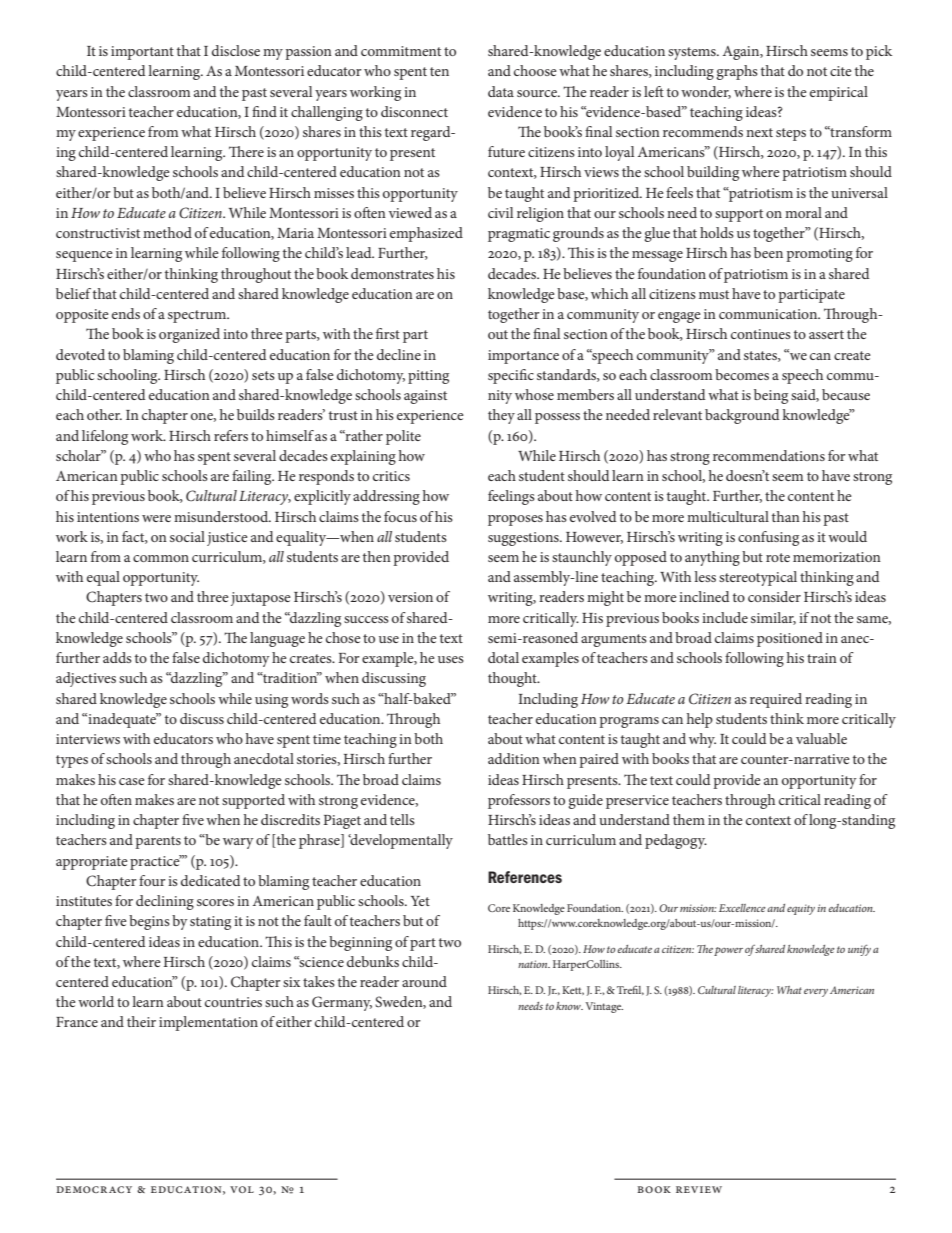  Describe the element at coordinates (142, 53) in the document. I see `important` at that location.
